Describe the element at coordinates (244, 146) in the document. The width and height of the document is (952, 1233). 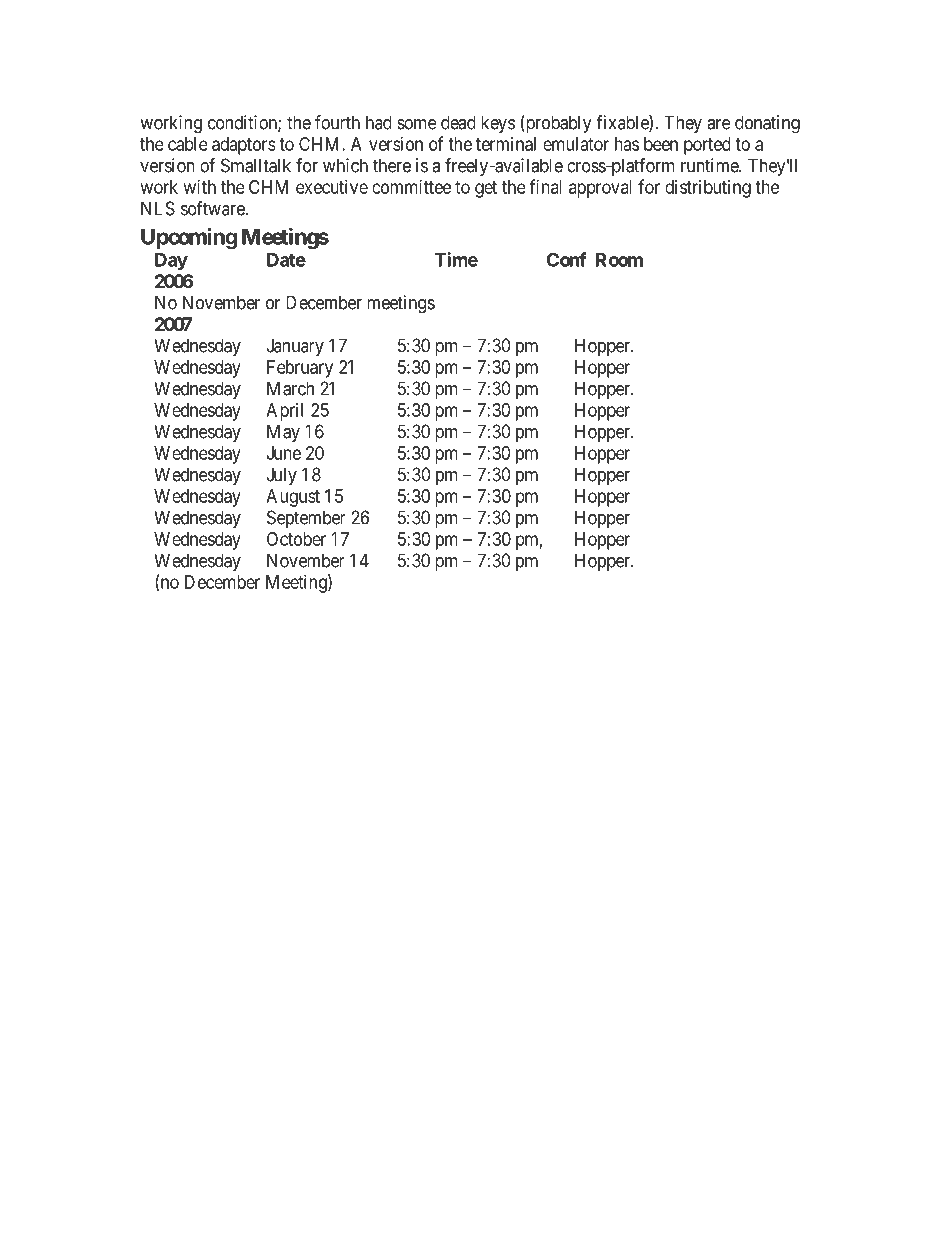
I see `adaptors` at that location.
